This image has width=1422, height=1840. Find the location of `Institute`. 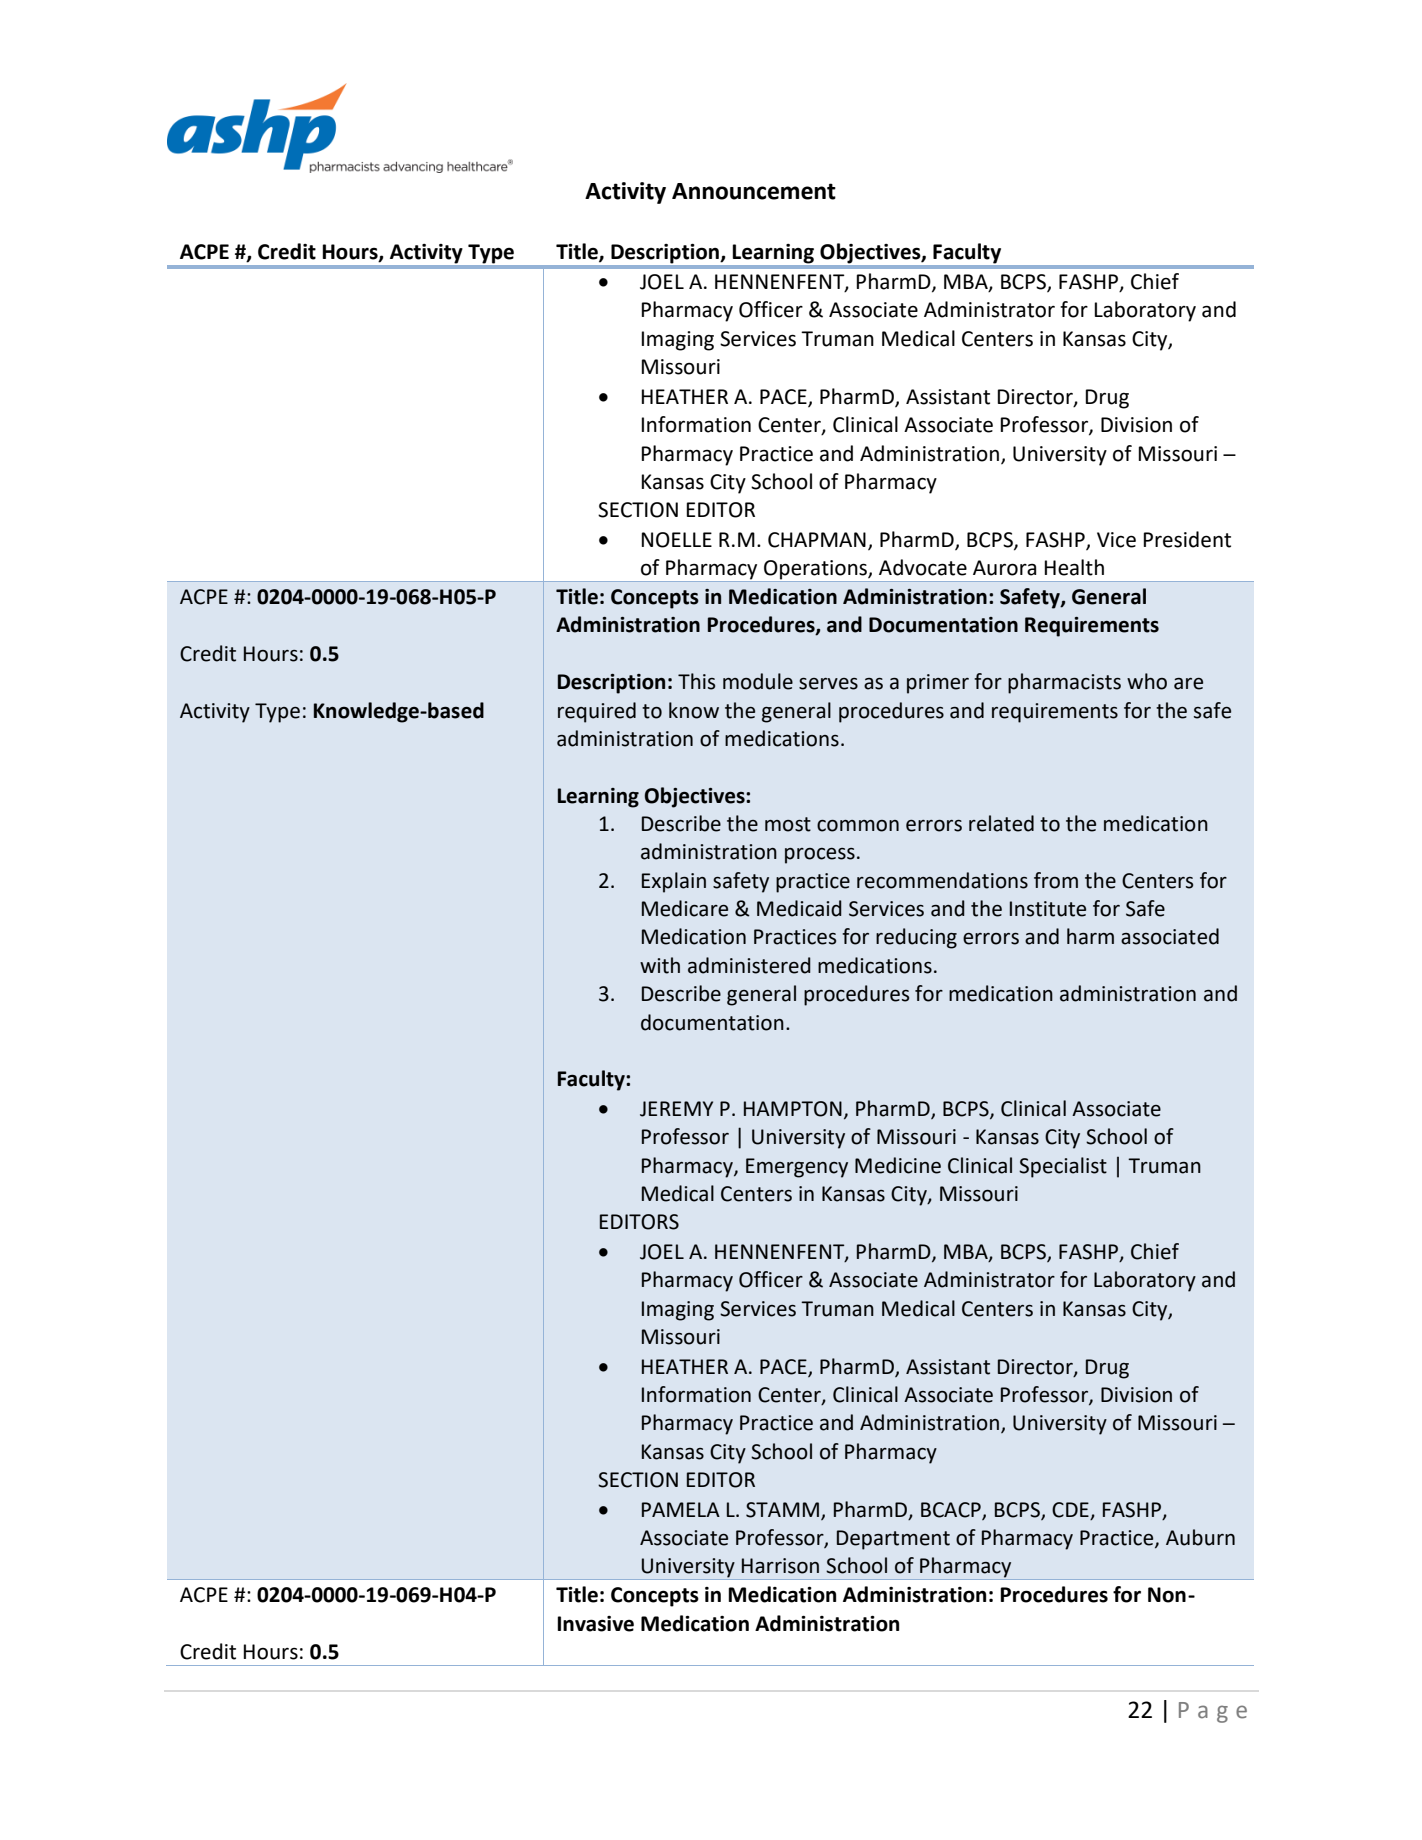

Institute is located at coordinates (1048, 909).
